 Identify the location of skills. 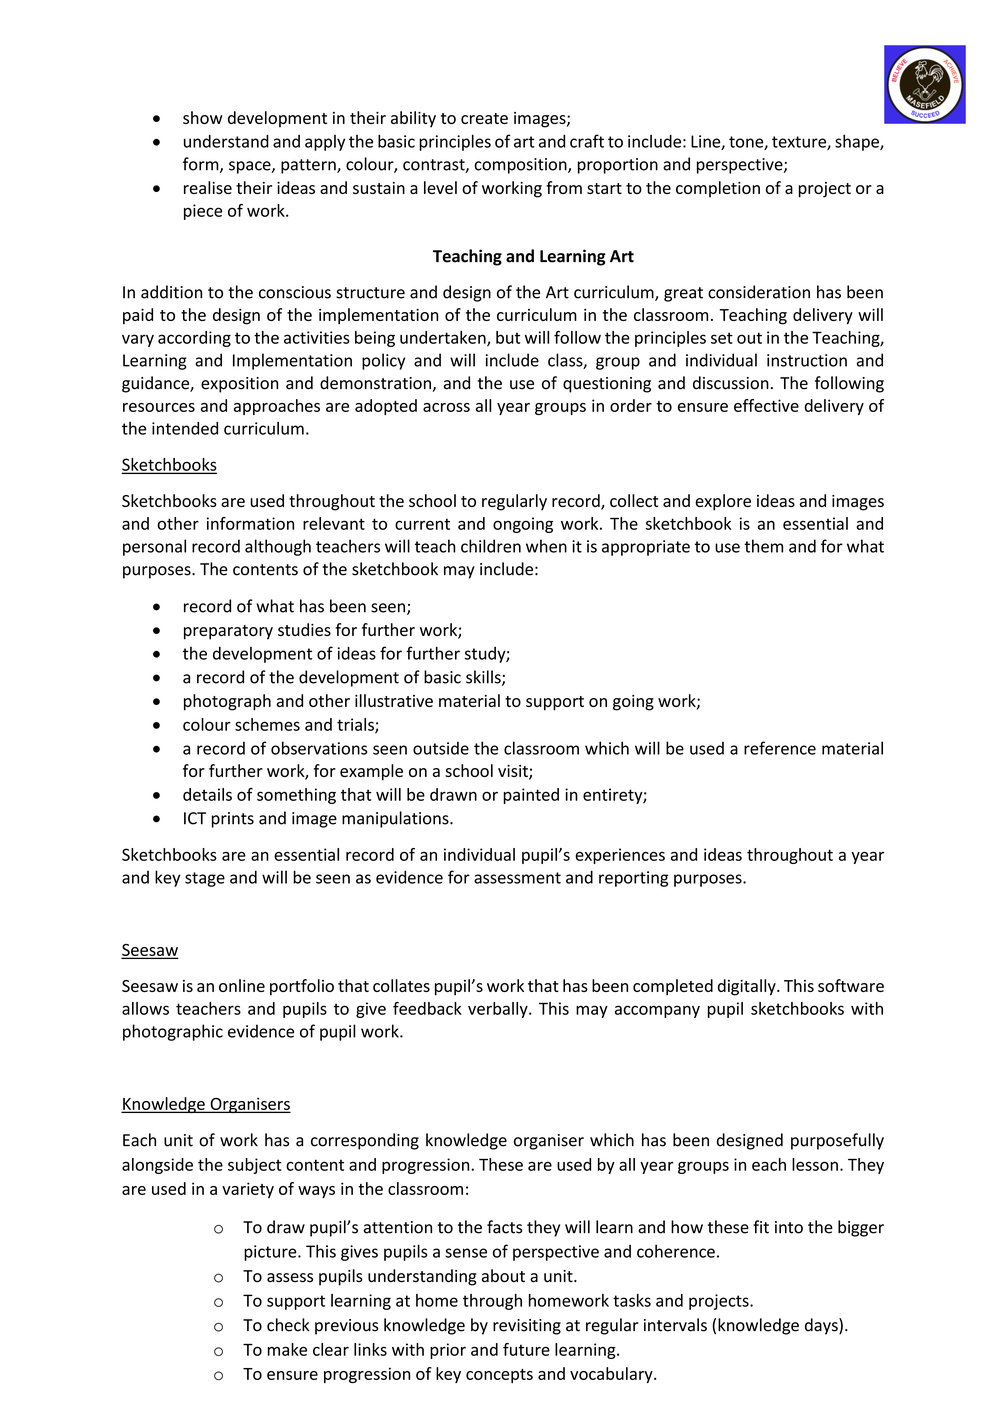
(484, 678).
